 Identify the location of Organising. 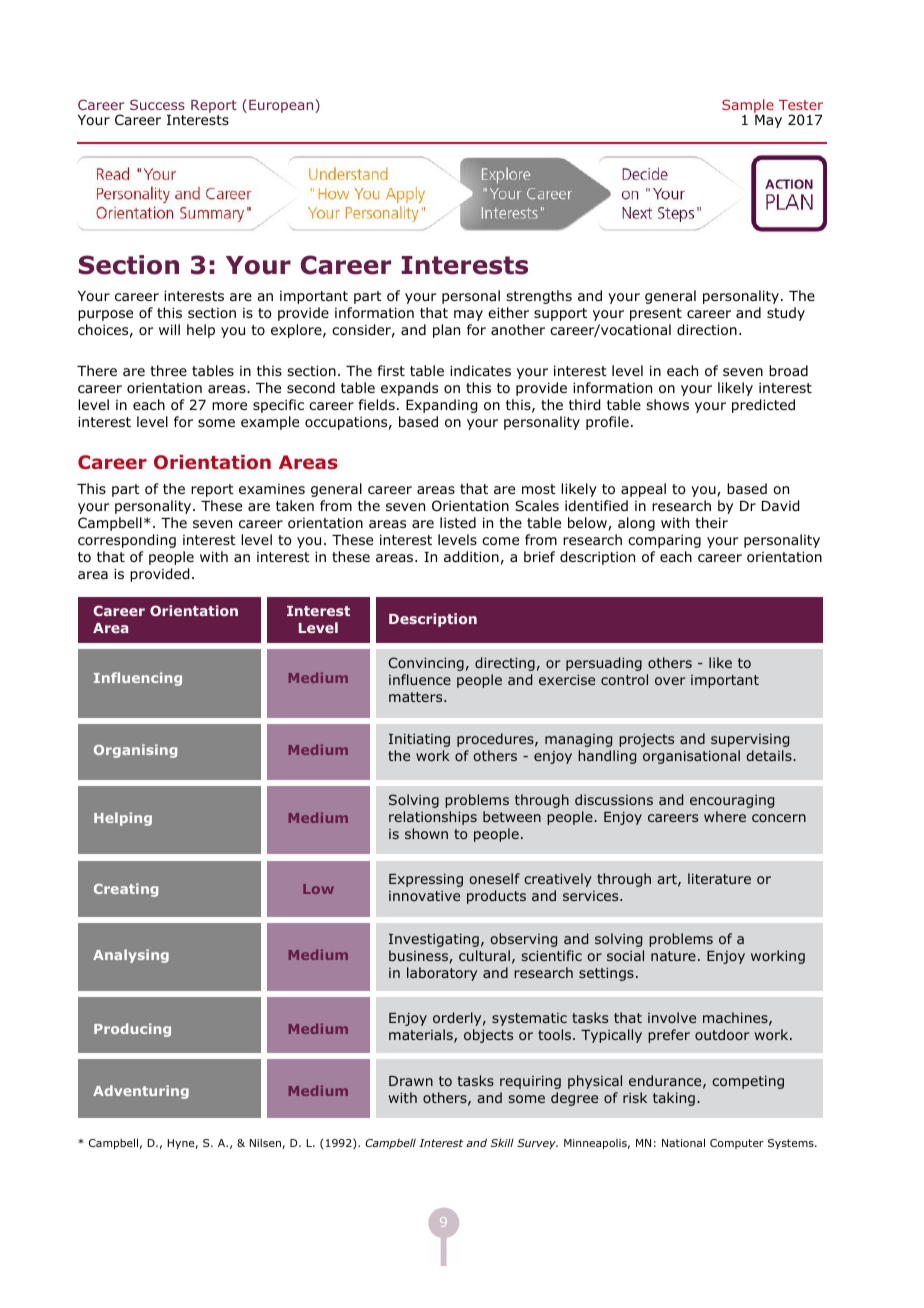
(135, 751).
